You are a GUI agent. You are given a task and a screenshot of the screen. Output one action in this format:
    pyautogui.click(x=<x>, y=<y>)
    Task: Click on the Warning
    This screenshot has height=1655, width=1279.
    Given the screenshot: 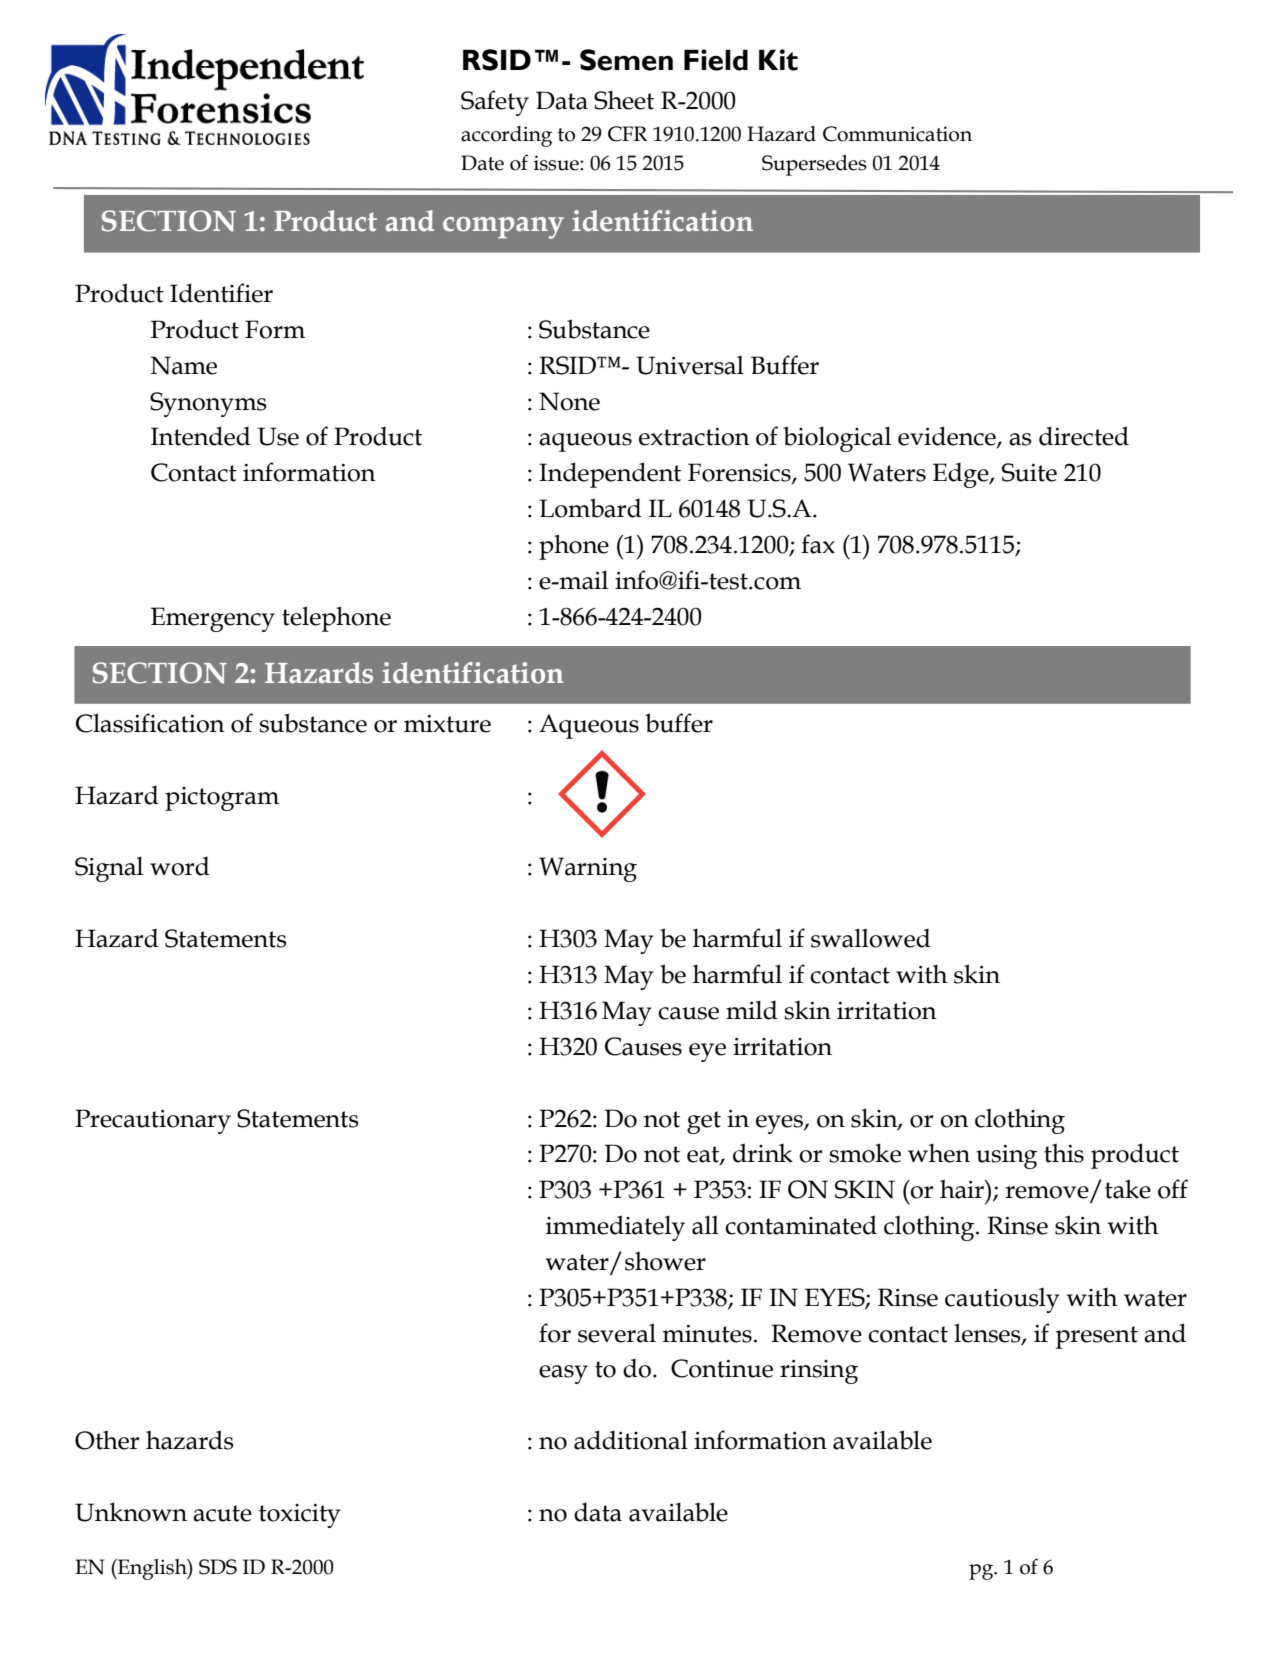 What is the action you would take?
    pyautogui.click(x=588, y=869)
